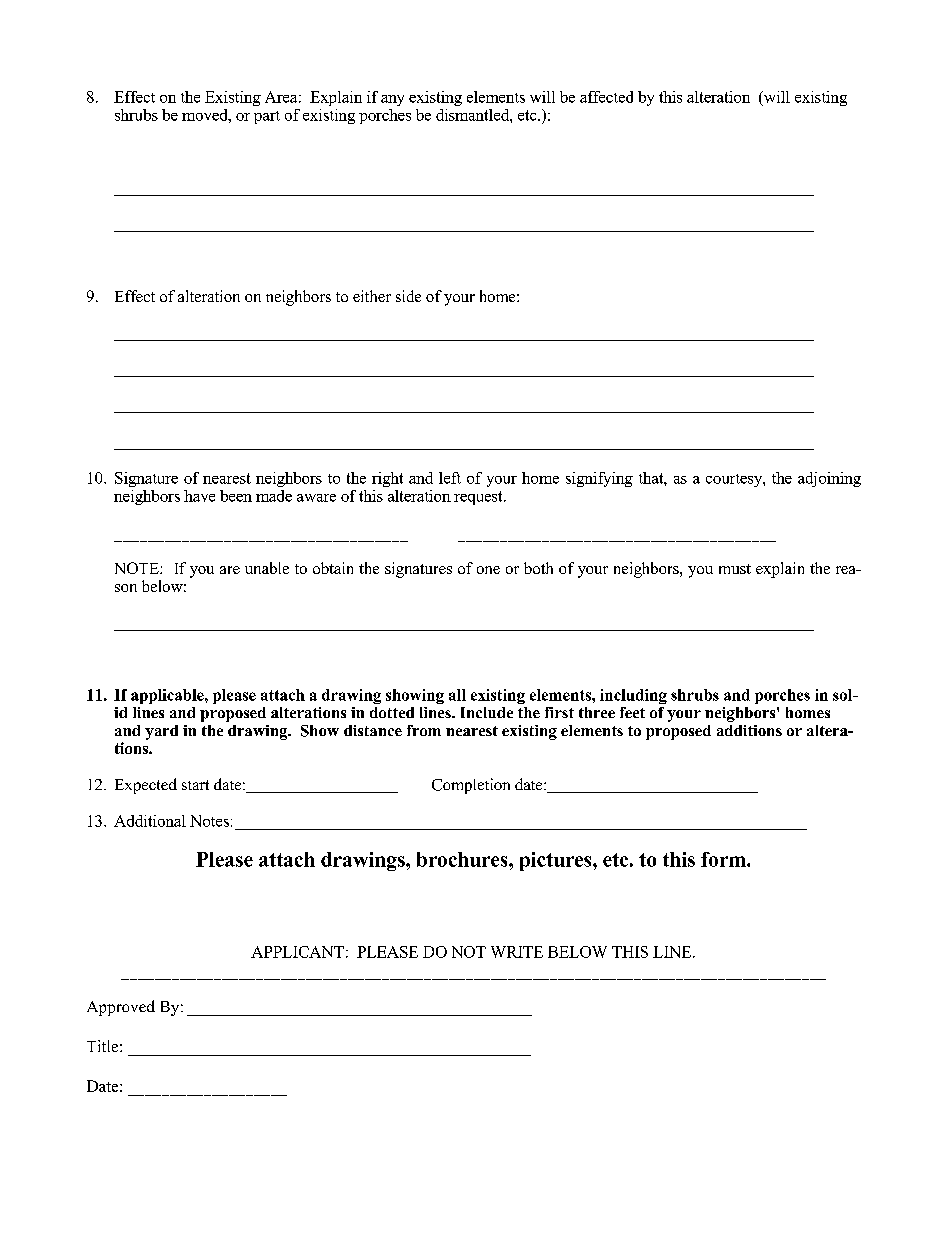  Describe the element at coordinates (488, 570) in the screenshot. I see `one` at that location.
